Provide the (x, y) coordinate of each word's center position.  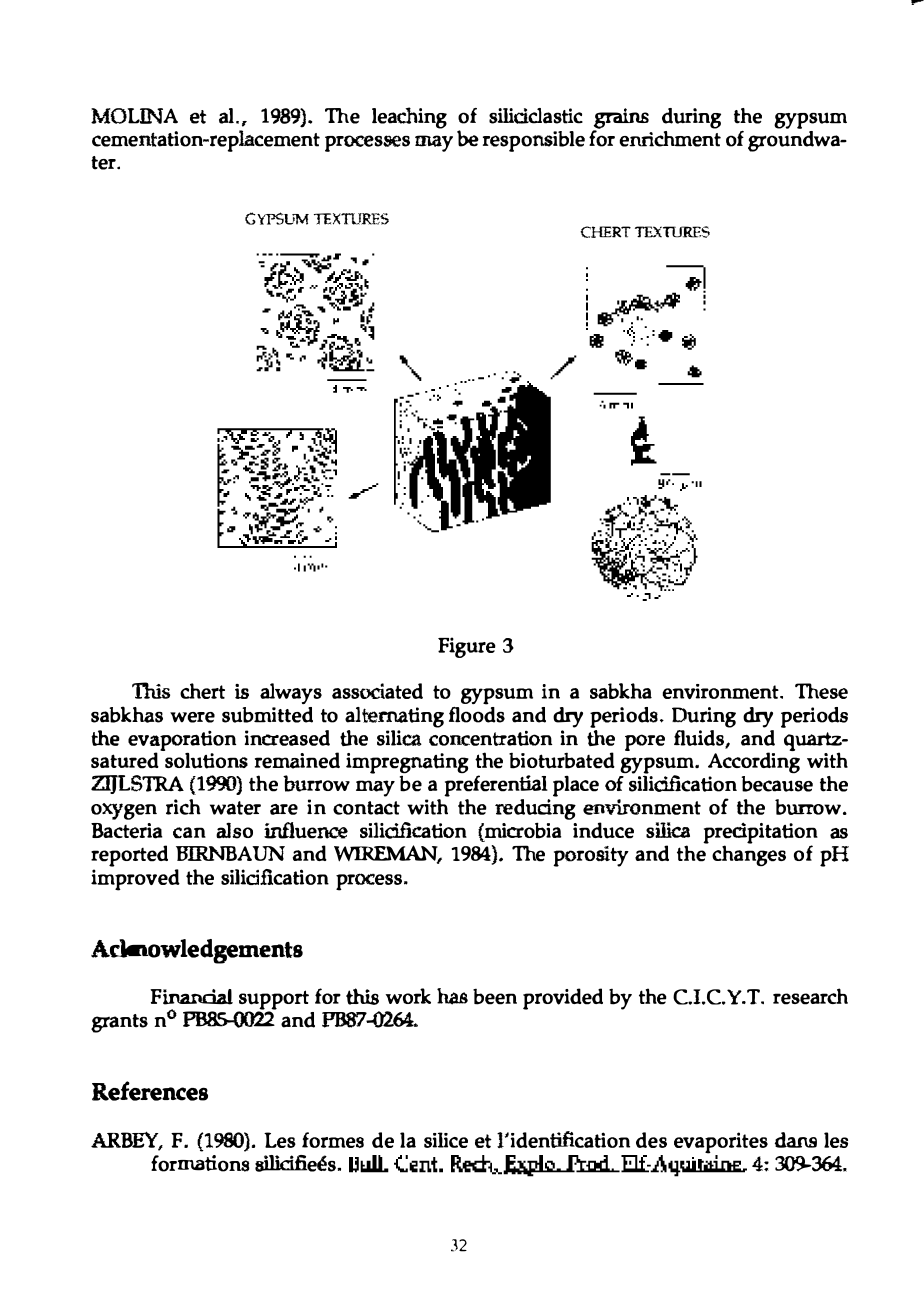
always (291, 693)
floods (477, 713)
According (754, 761)
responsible (534, 141)
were (192, 717)
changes (749, 854)
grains (621, 119)
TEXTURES (351, 219)
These (821, 691)
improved (135, 880)
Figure (467, 647)
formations (200, 1163)
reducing (535, 808)
